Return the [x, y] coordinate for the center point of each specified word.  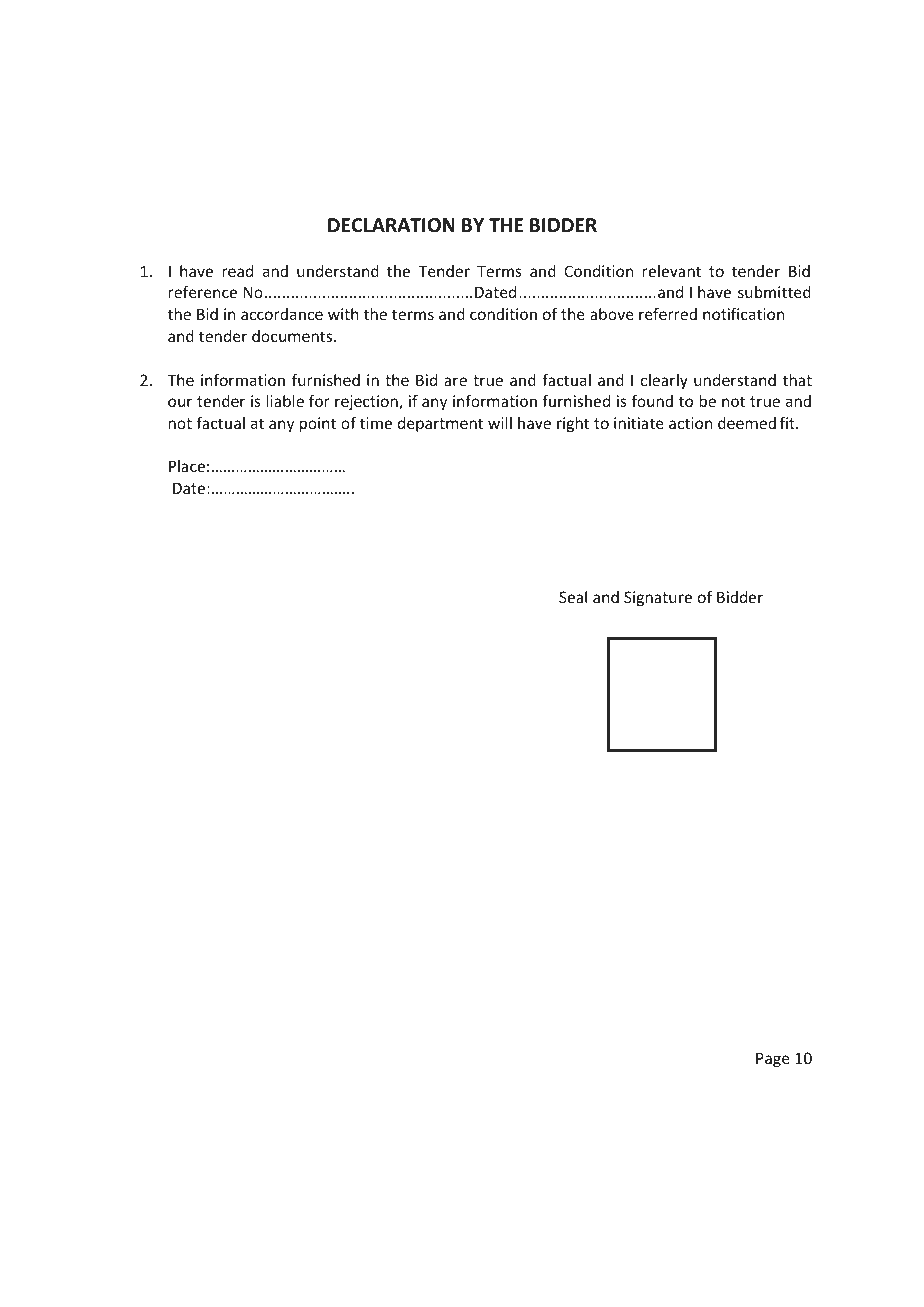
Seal [573, 597]
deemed [747, 423]
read [238, 271]
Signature [658, 598]
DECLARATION [391, 225]
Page [773, 1059]
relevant [672, 271]
